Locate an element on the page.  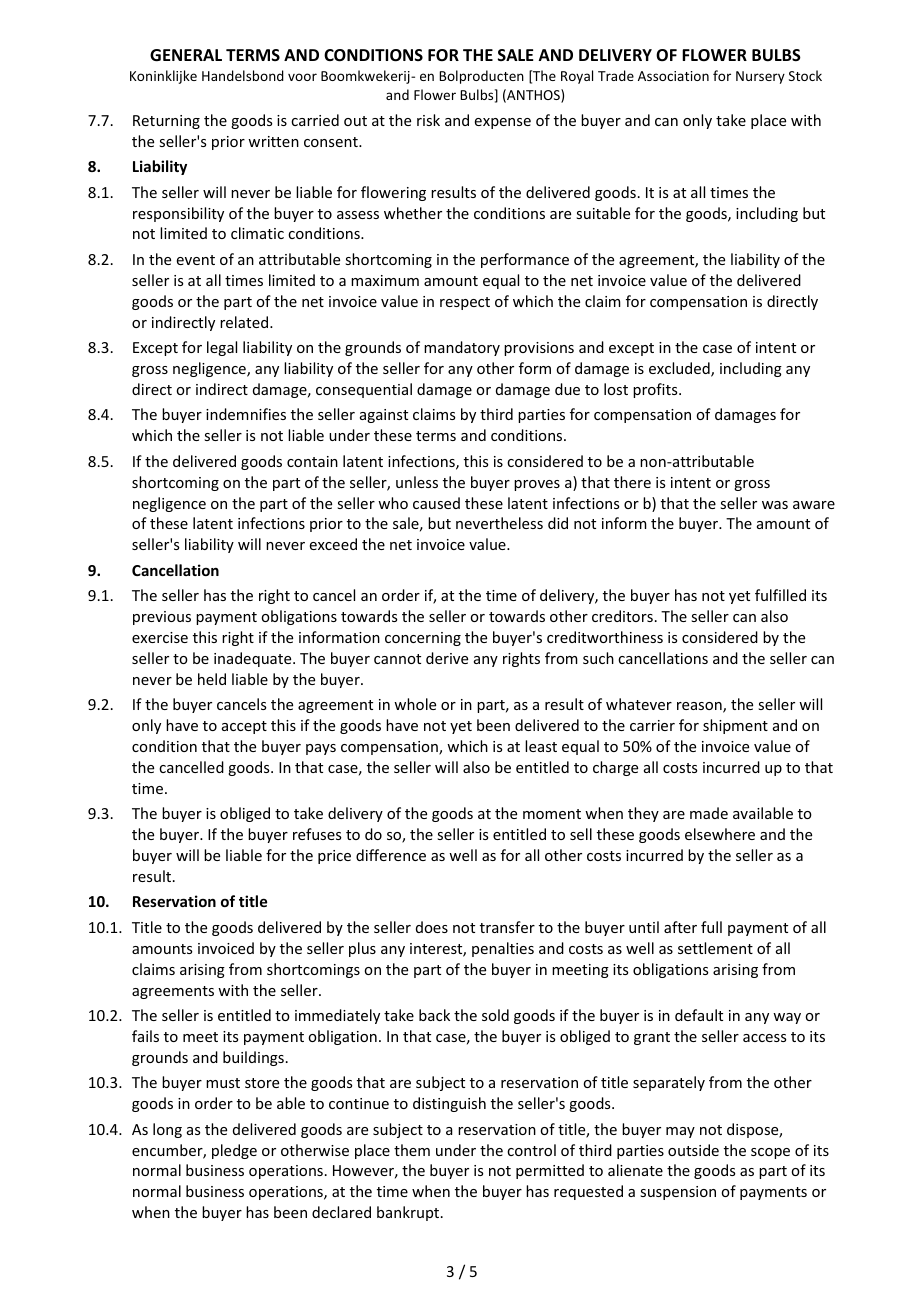
expense is located at coordinates (503, 123).
